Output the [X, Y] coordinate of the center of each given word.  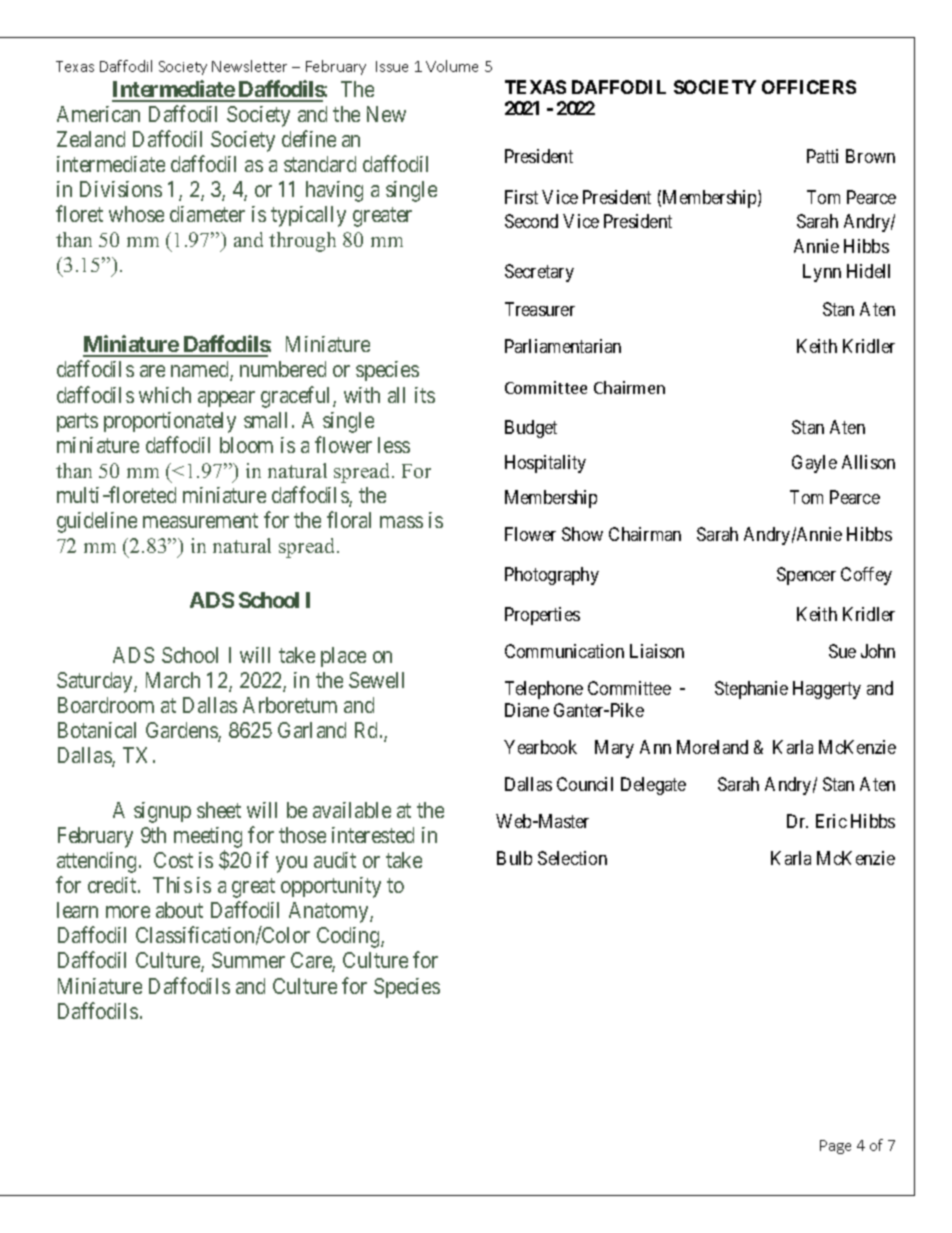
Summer [248, 960]
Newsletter [249, 66]
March [173, 680]
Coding [349, 937]
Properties [542, 616]
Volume [452, 66]
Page [835, 1147]
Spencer [806, 576]
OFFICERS [809, 87]
